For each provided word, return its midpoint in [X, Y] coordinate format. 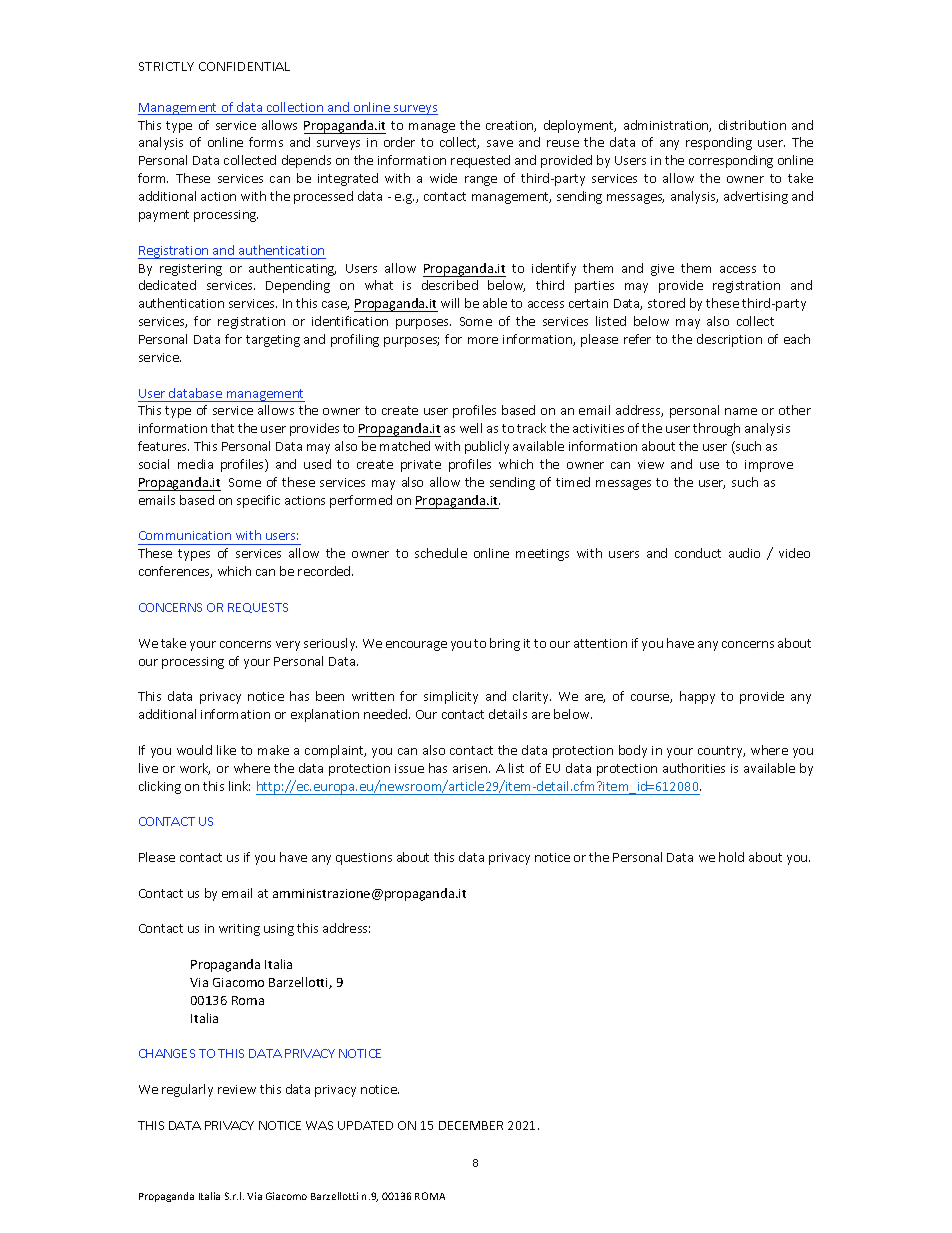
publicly [487, 447]
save [500, 143]
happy [697, 697]
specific [258, 501]
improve [769, 466]
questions [364, 859]
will [450, 303]
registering [191, 270]
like [226, 750]
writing [239, 930]
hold [731, 857]
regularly [187, 1090]
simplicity [451, 697]
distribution [752, 125]
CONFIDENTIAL [244, 66]
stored [666, 303]
